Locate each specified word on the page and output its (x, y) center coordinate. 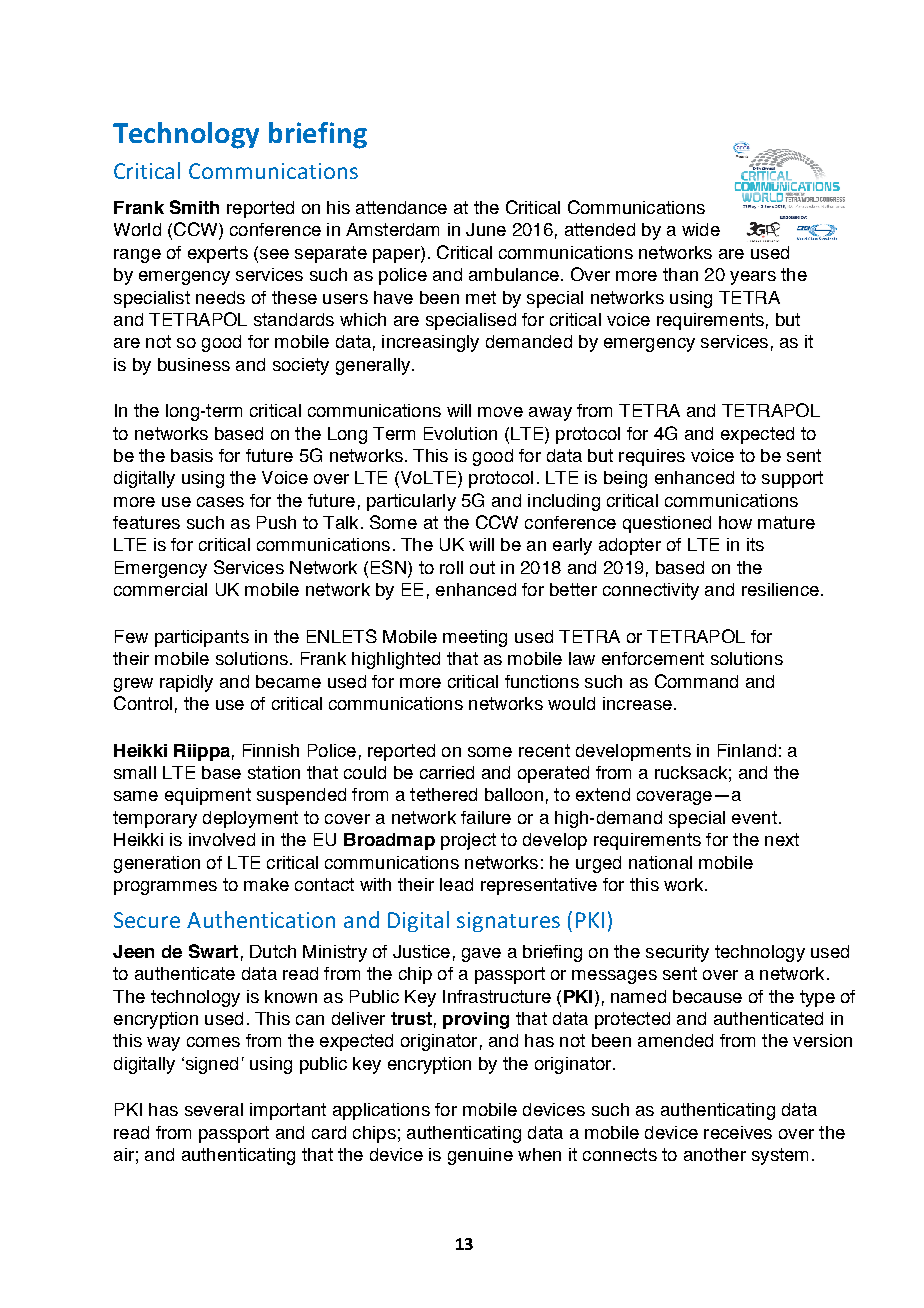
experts (218, 254)
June (486, 229)
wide (701, 229)
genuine (480, 1156)
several (214, 1109)
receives (738, 1132)
